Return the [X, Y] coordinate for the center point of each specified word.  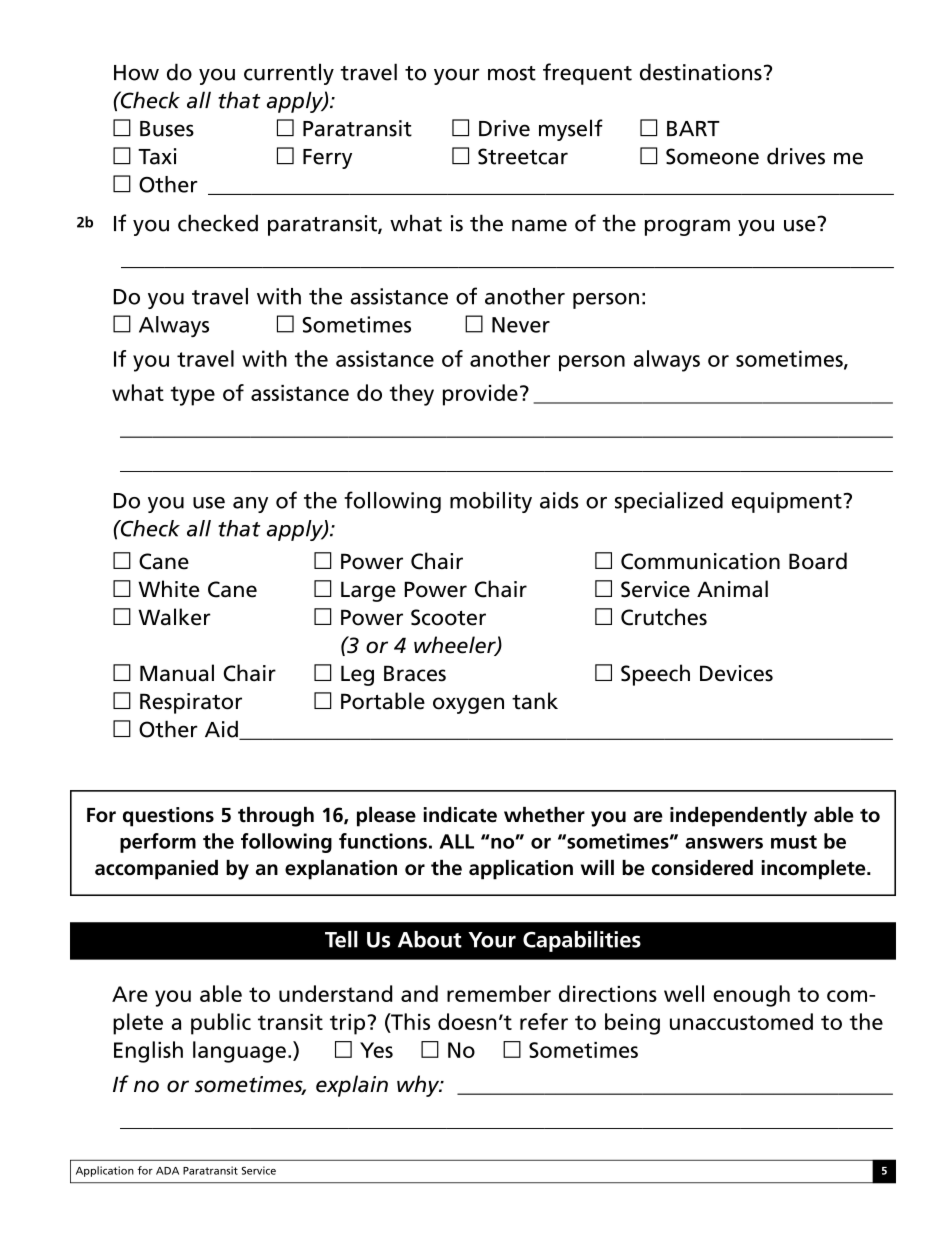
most [512, 73]
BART [693, 128]
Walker [174, 617]
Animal [732, 589]
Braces [415, 673]
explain [352, 1086]
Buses [167, 129]
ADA [167, 1171]
